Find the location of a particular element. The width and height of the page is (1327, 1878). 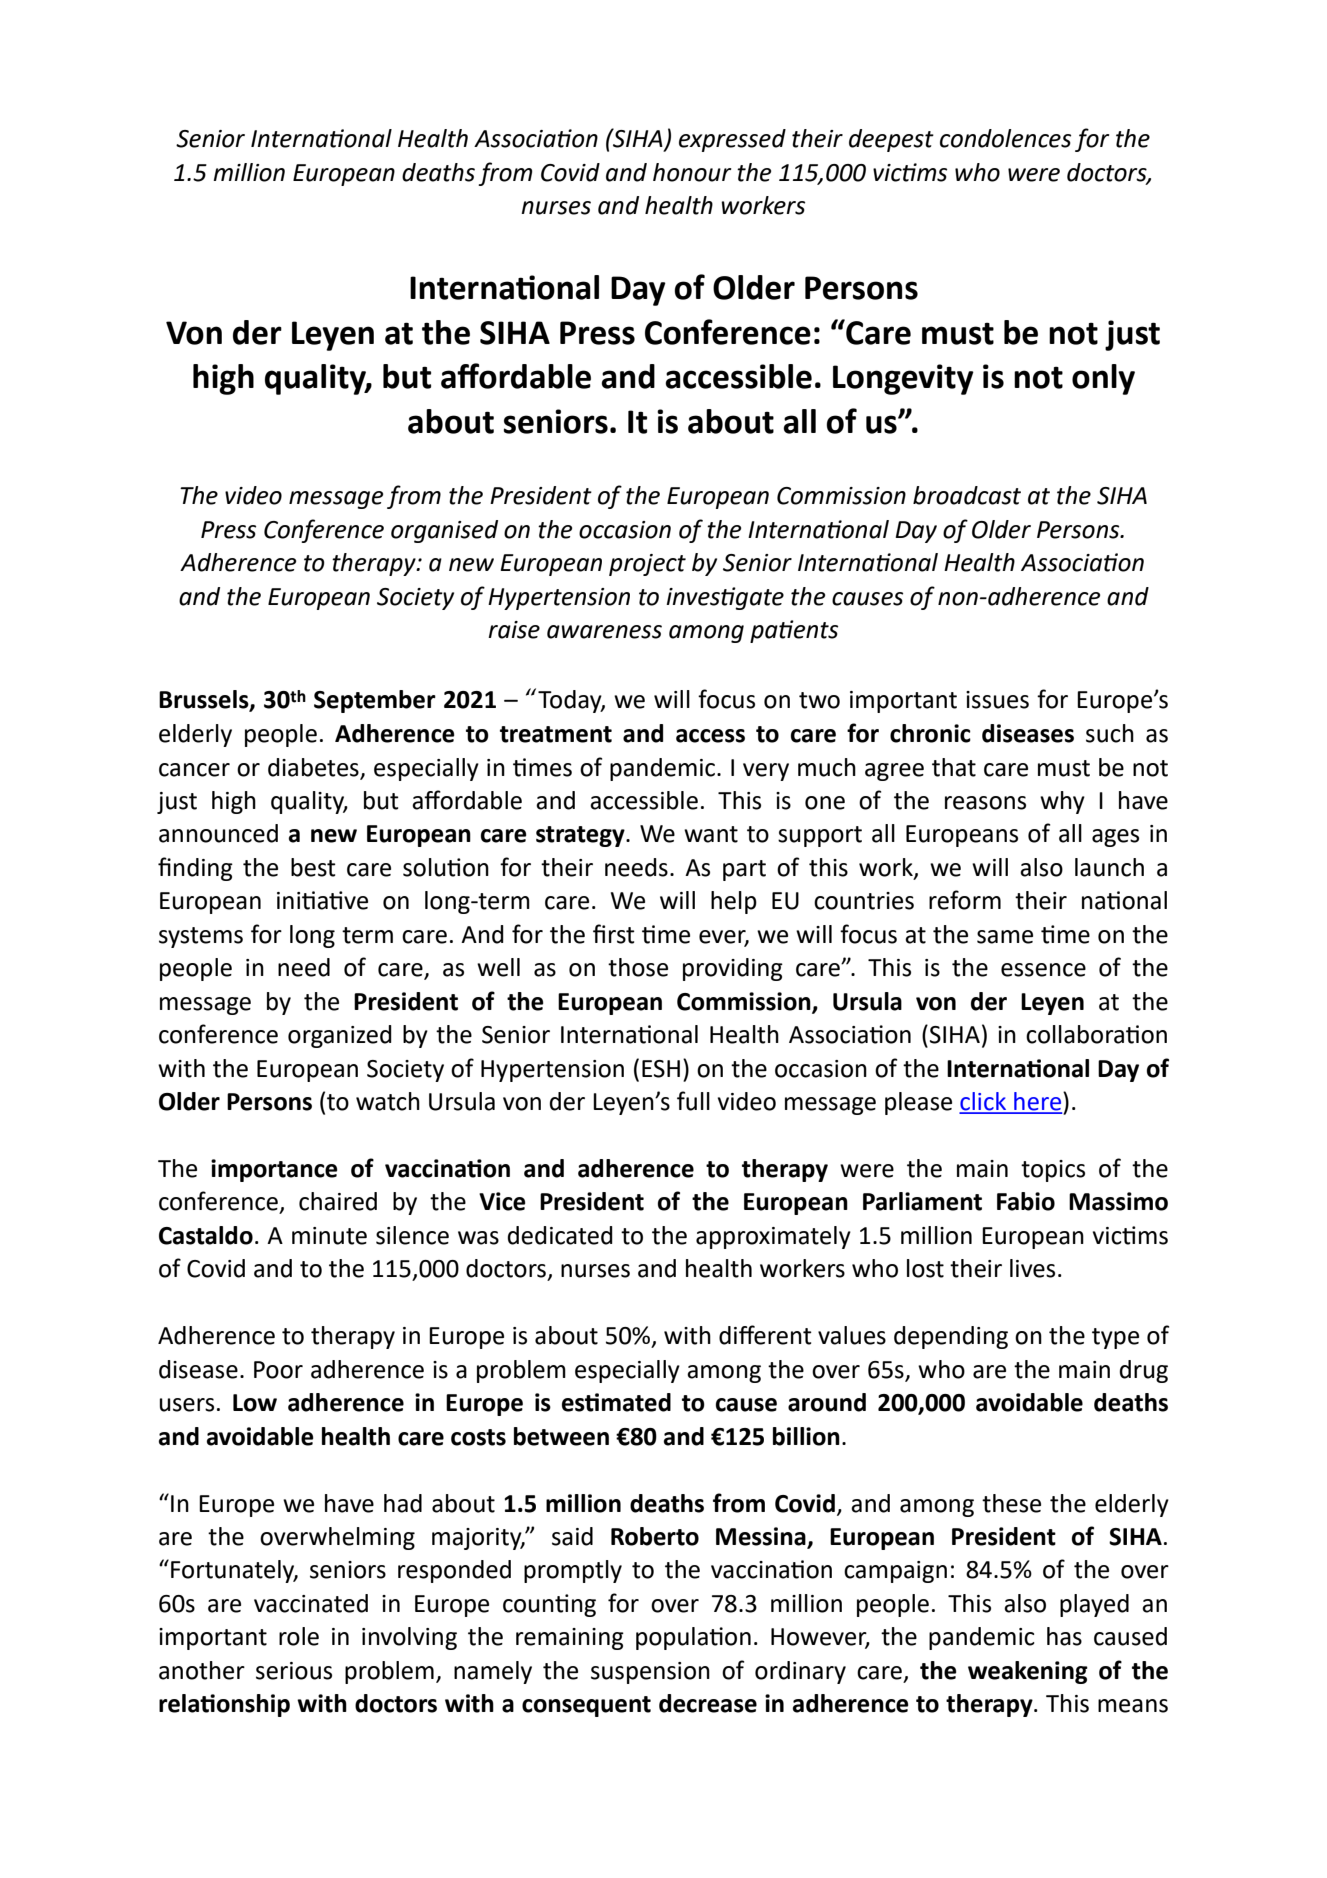

deepest is located at coordinates (891, 140).
